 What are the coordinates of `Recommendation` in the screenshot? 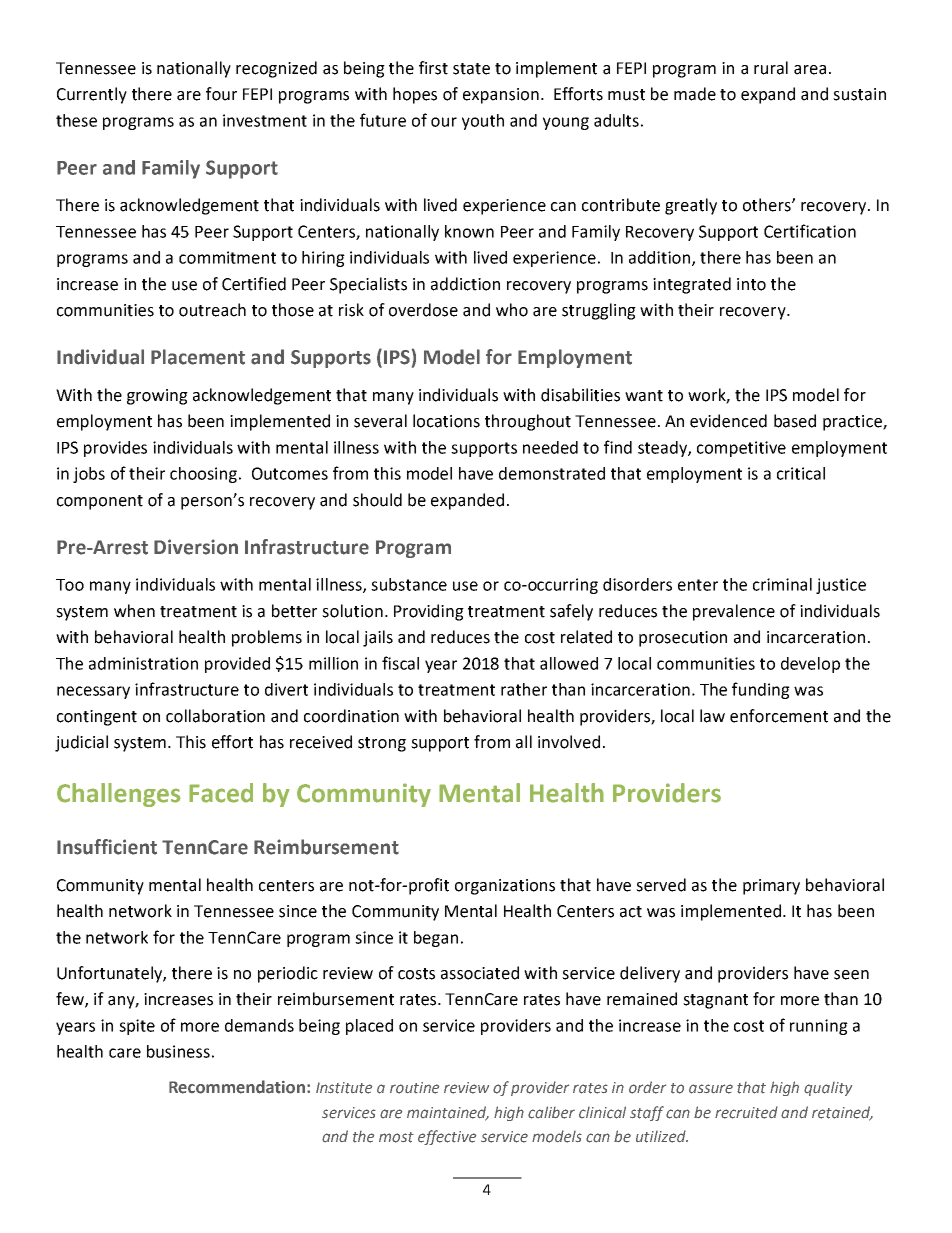 It's located at (237, 1087).
